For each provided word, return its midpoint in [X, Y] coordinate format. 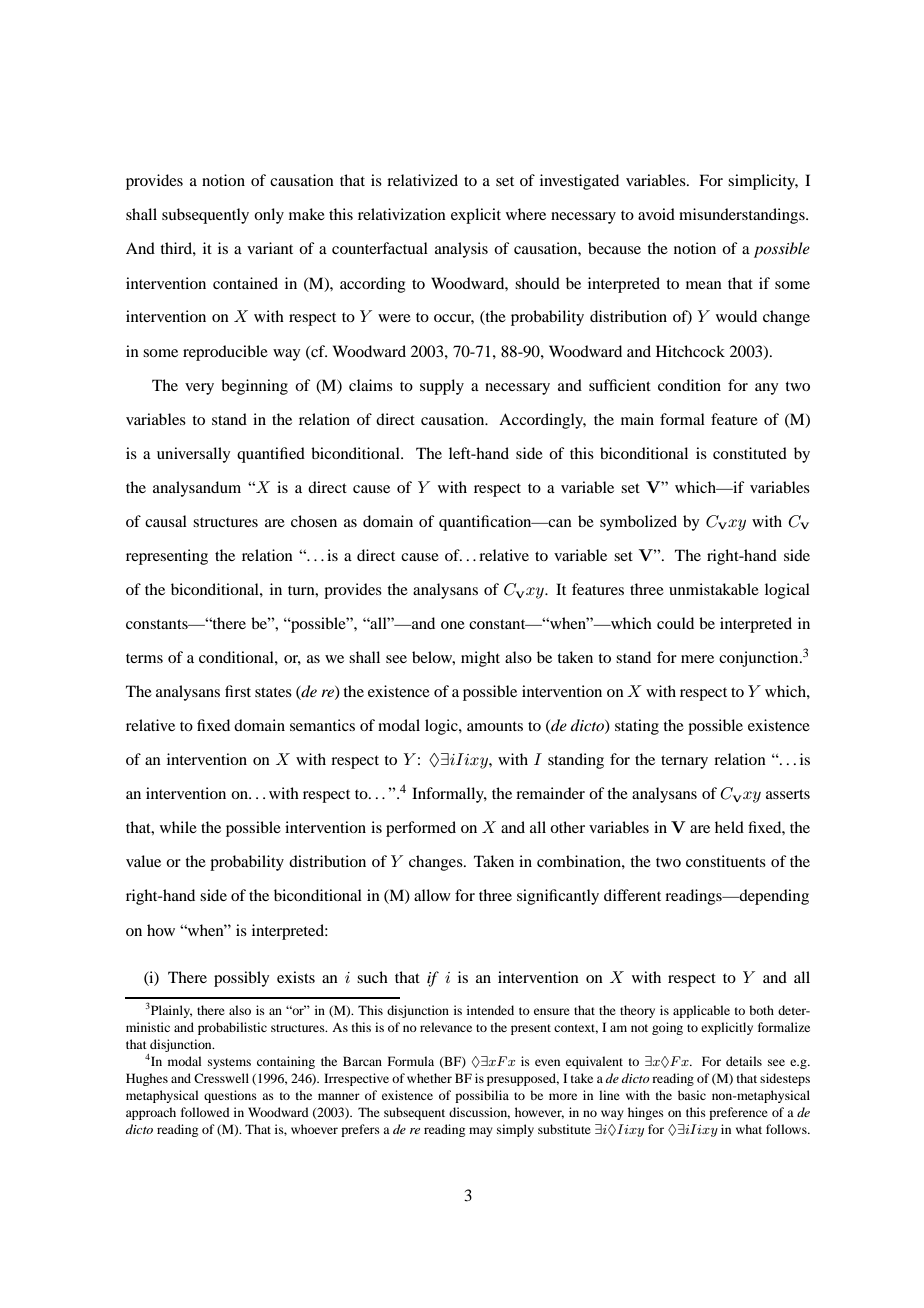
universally [194, 455]
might [480, 659]
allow [432, 895]
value [143, 861]
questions [230, 1096]
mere [697, 659]
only [269, 216]
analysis [461, 250]
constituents [726, 861]
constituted [750, 453]
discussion [479, 1113]
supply [442, 387]
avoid [656, 214]
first [238, 691]
